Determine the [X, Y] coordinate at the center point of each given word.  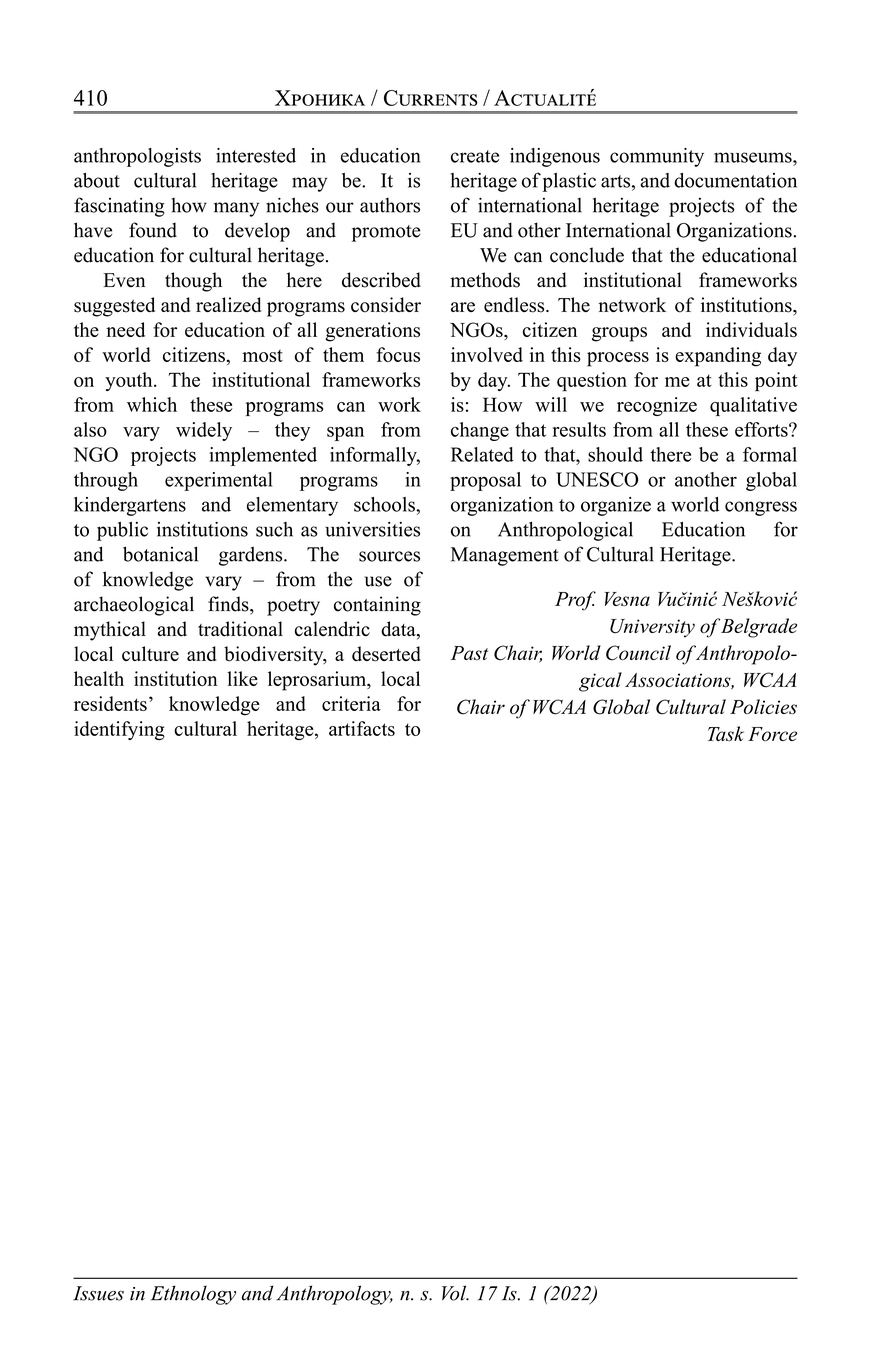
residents [110, 703]
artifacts [362, 728]
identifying [119, 730]
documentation [735, 180]
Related [482, 454]
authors [390, 205]
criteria [351, 703]
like [242, 678]
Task [726, 733]
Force [772, 734]
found [153, 230]
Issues [98, 1293]
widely [204, 431]
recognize [657, 406]
